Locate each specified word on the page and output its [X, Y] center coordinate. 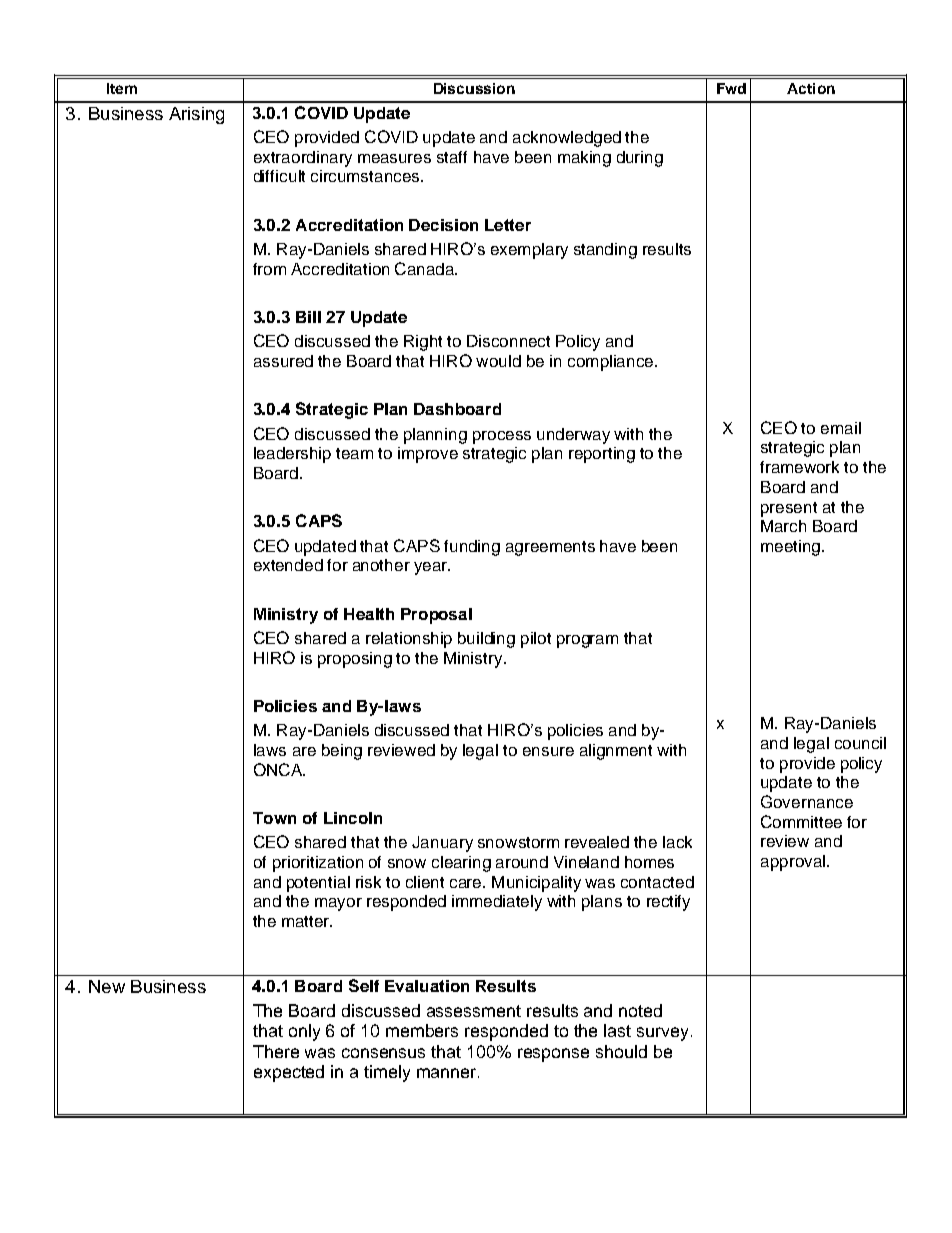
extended [288, 565]
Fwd [731, 88]
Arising [196, 115]
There [276, 1051]
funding [472, 548]
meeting [790, 548]
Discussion [474, 88]
